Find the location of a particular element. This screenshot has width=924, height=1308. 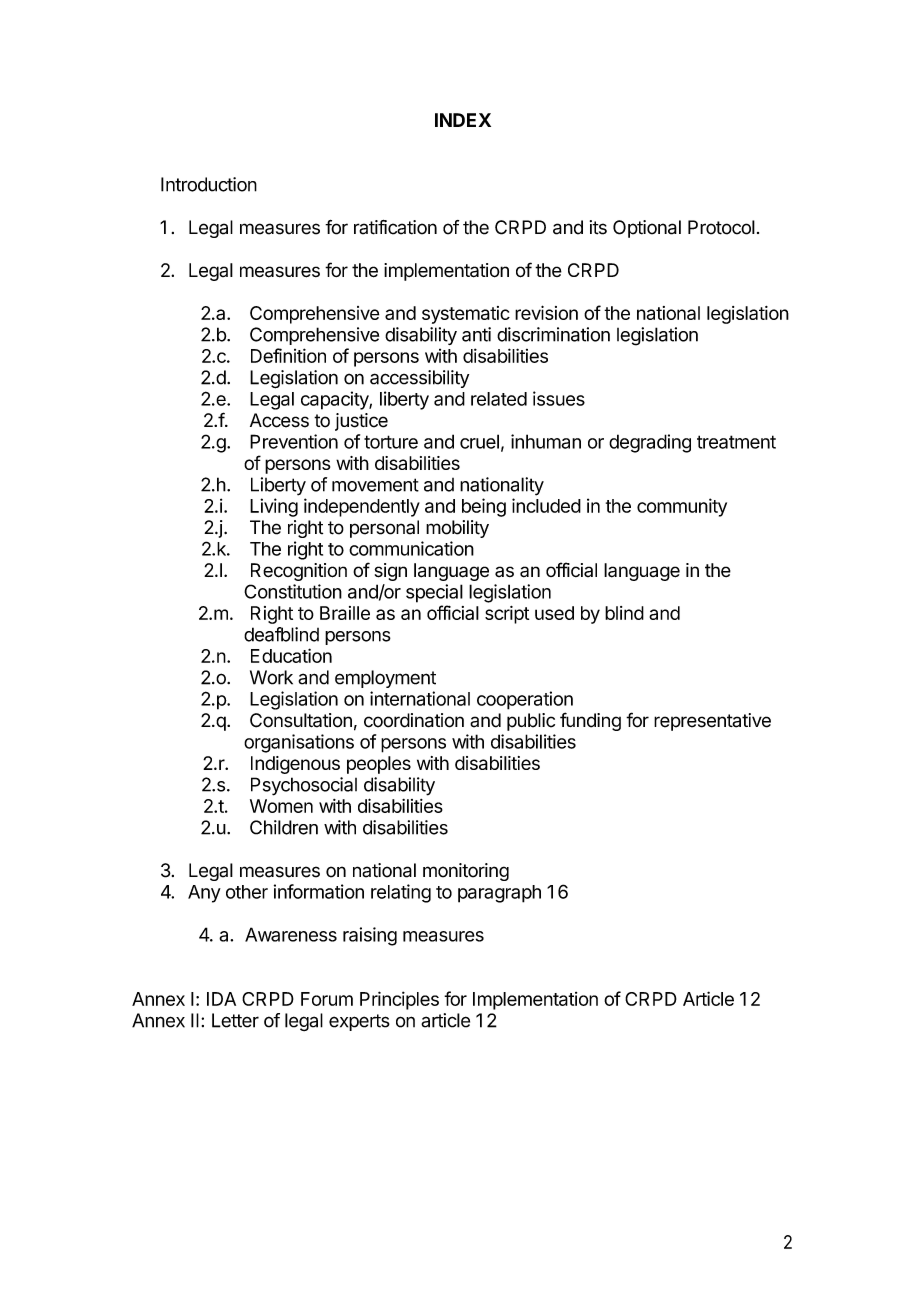

Women is located at coordinates (281, 806).
